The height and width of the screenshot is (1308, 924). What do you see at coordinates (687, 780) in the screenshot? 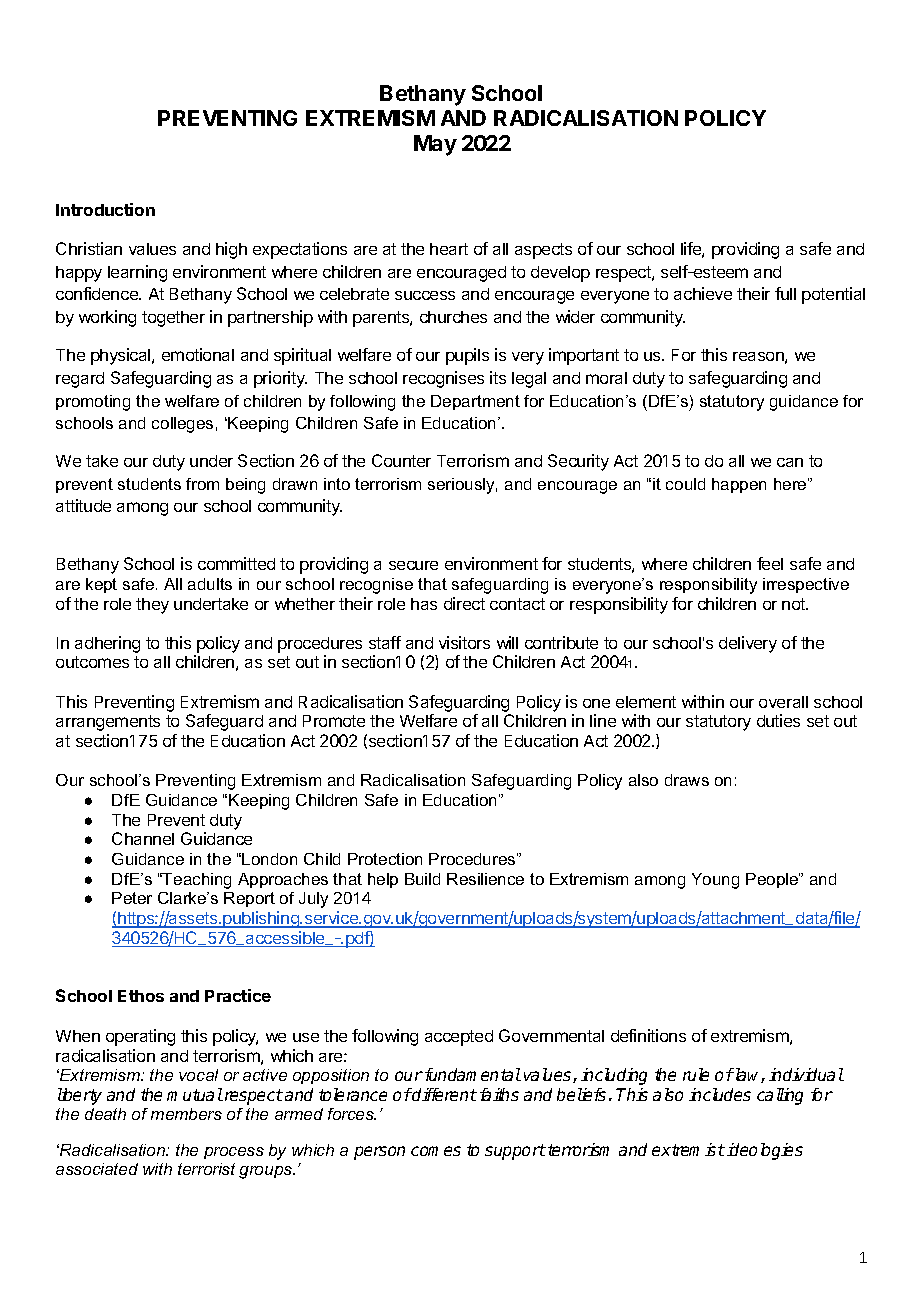
I see `draws` at bounding box center [687, 780].
